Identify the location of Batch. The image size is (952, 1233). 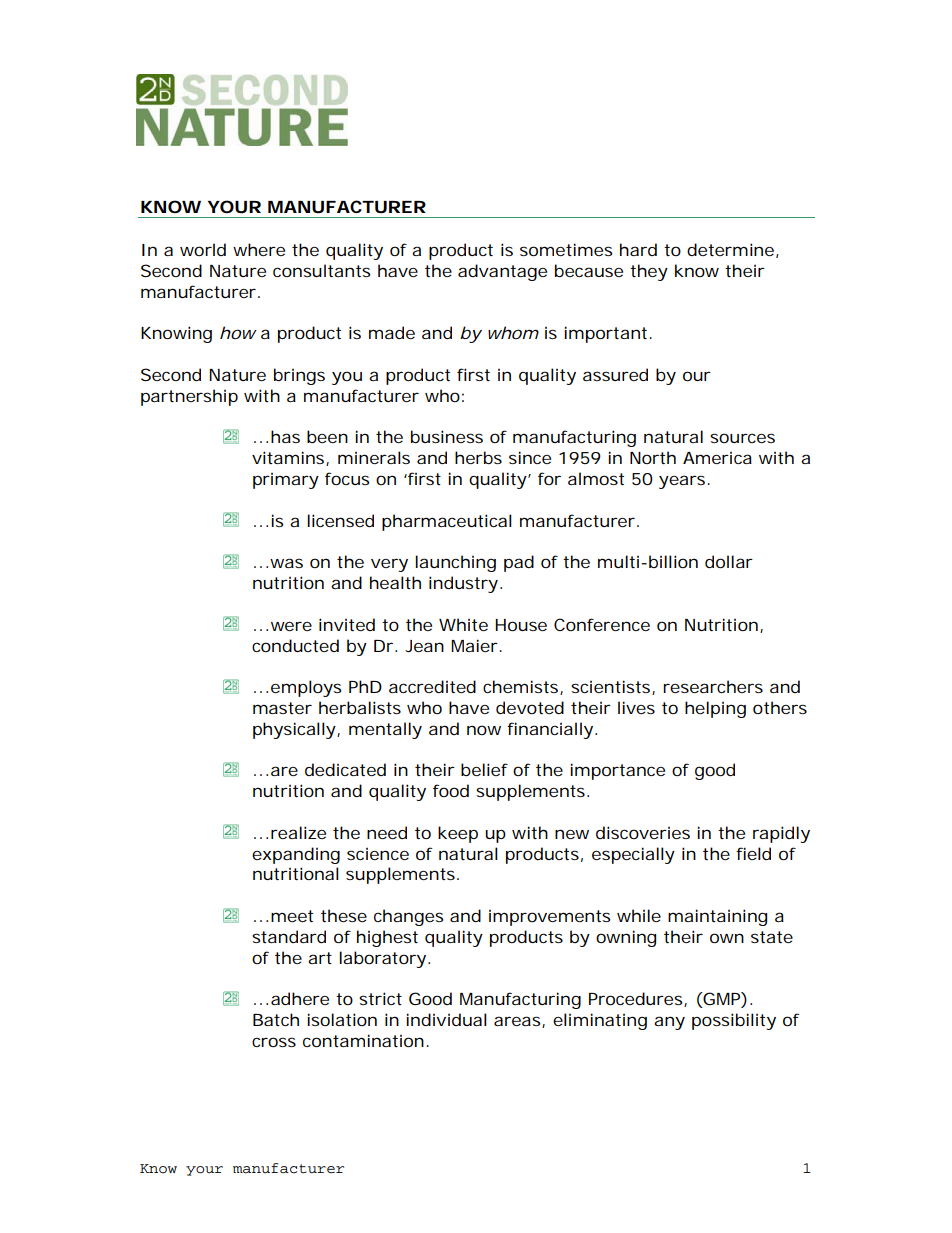
(276, 1019).
